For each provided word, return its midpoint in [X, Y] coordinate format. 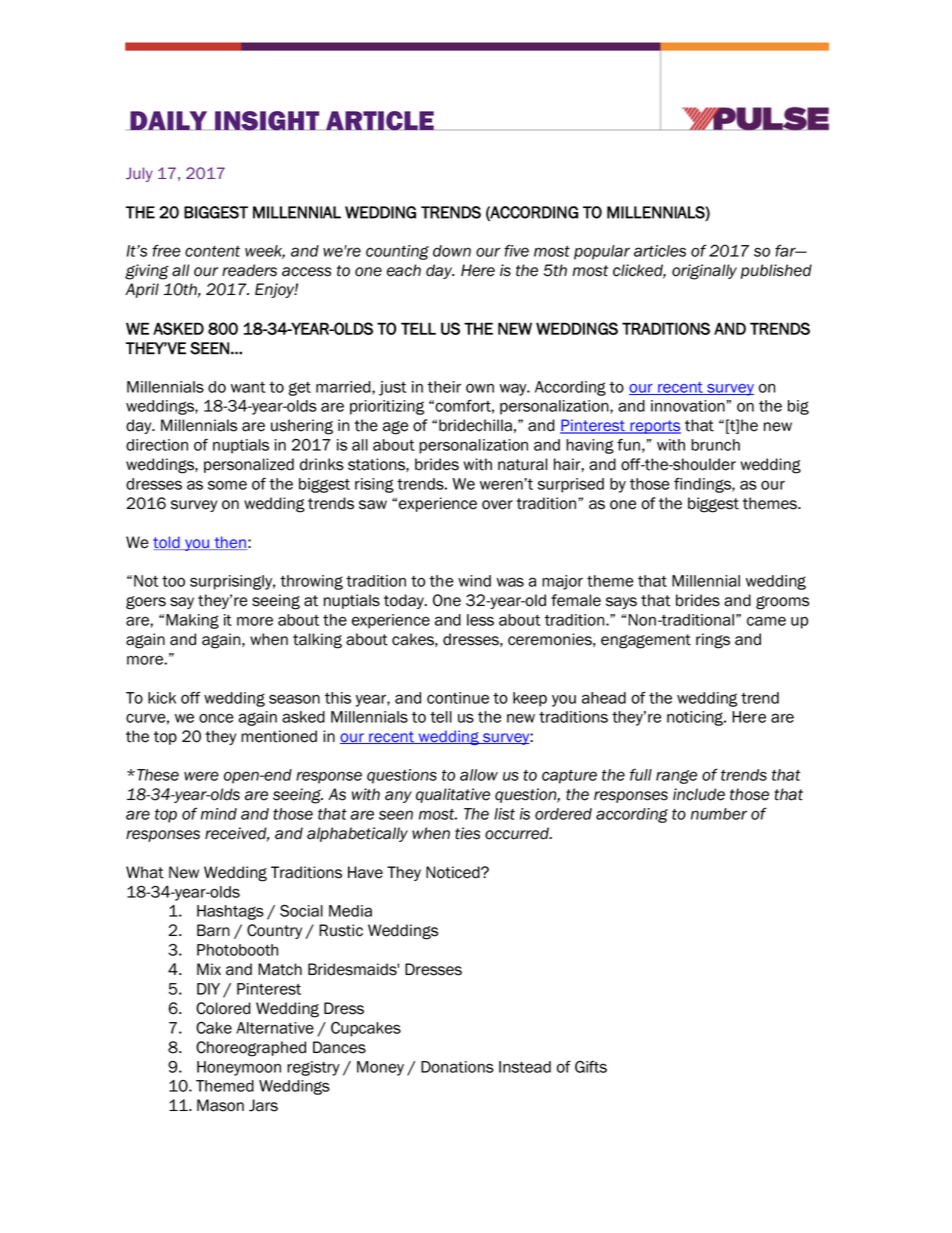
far [786, 250]
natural [522, 464]
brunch [715, 445]
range [676, 777]
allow [479, 775]
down [452, 251]
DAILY [168, 120]
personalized [249, 465]
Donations [457, 1067]
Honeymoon [239, 1068]
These [158, 775]
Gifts [591, 1067]
